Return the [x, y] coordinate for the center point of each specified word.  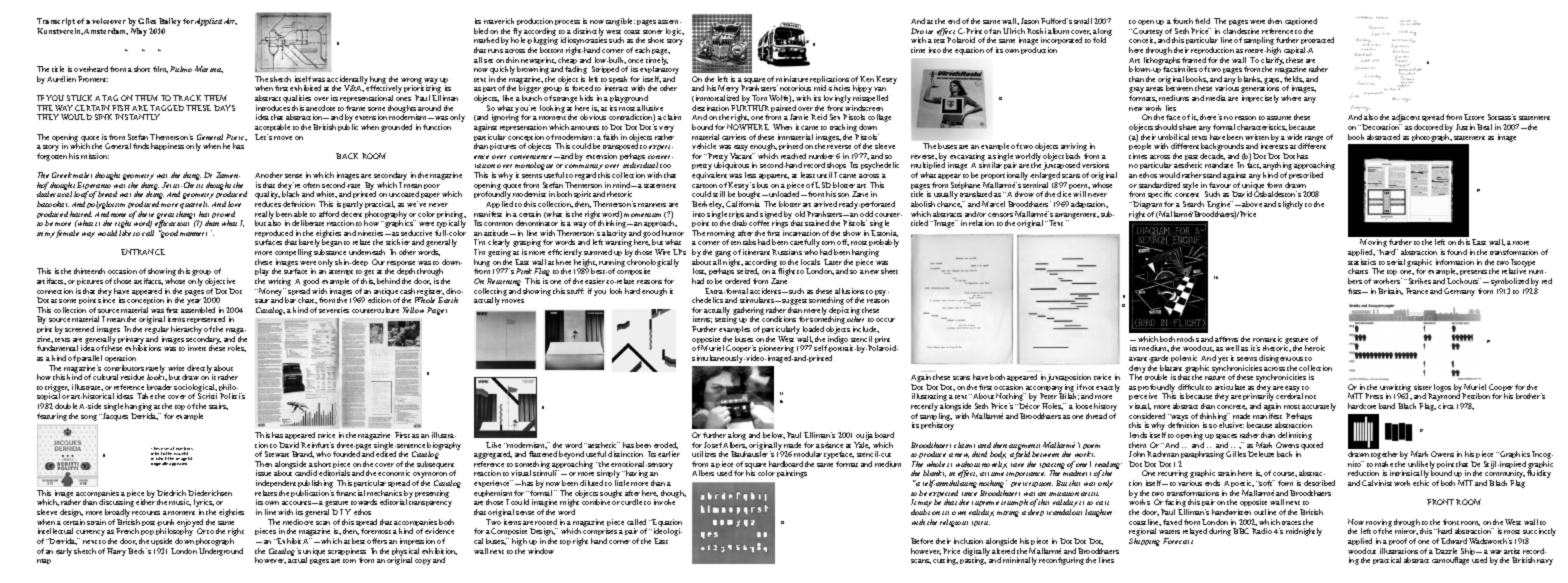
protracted [1317, 42]
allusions [849, 291]
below [774, 435]
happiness [167, 146]
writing [279, 283]
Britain [1390, 291]
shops [836, 167]
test [939, 41]
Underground [221, 552]
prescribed [1305, 177]
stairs [218, 406]
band [1387, 406]
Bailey [170, 23]
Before [922, 541]
